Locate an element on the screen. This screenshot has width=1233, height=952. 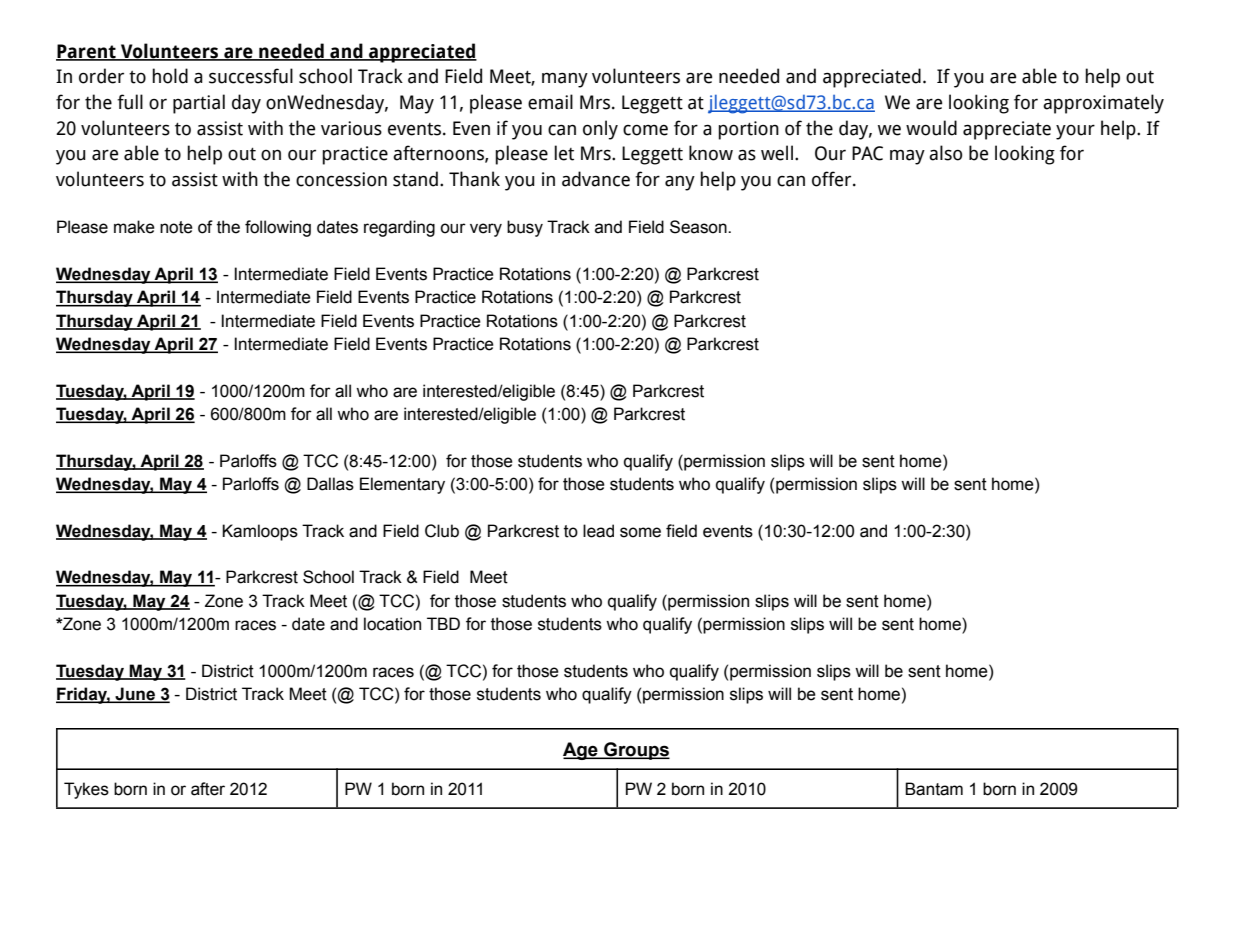
lead is located at coordinates (598, 531).
